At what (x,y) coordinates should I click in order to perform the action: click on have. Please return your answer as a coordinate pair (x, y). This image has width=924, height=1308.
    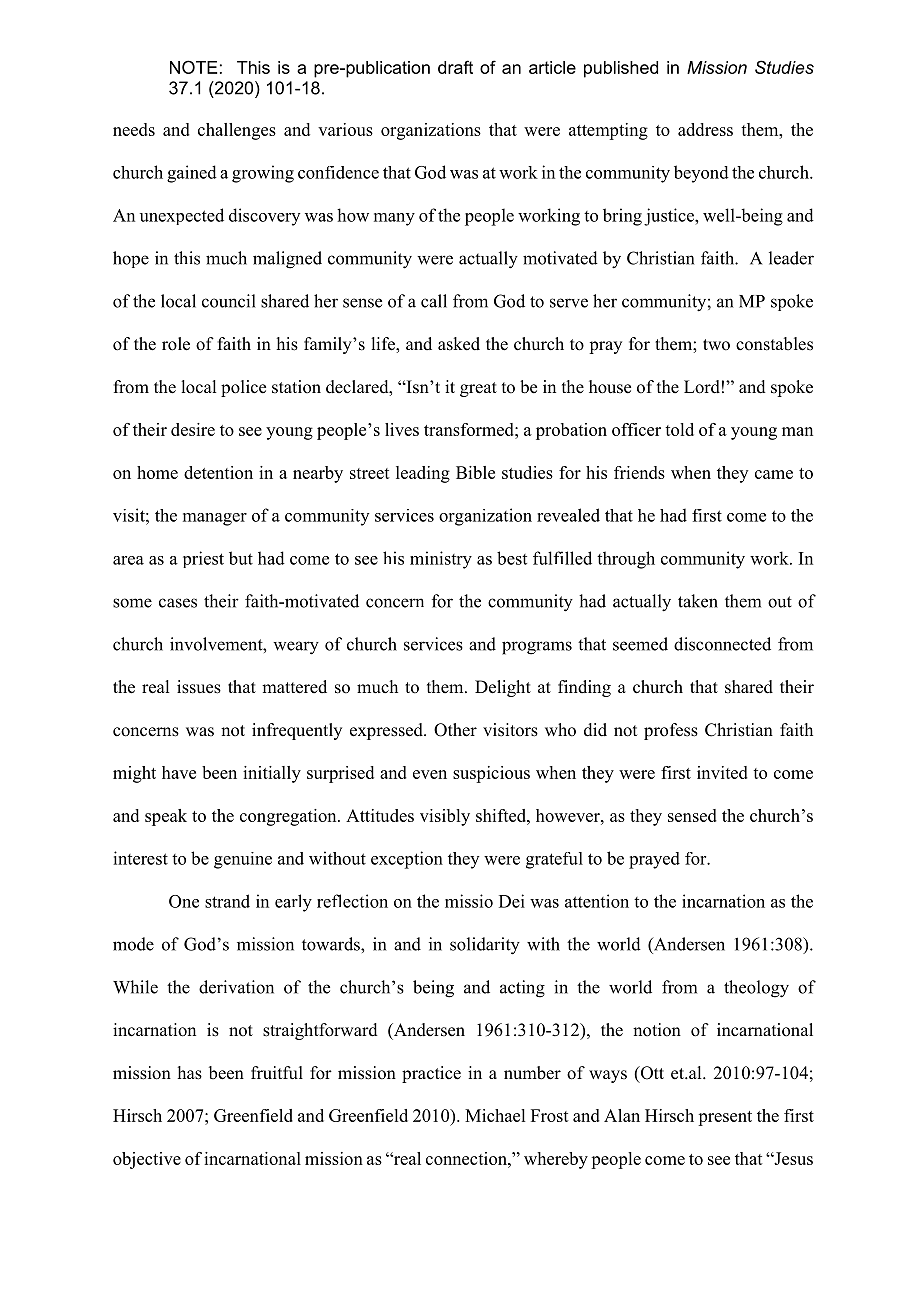
    Looking at the image, I should click on (179, 772).
